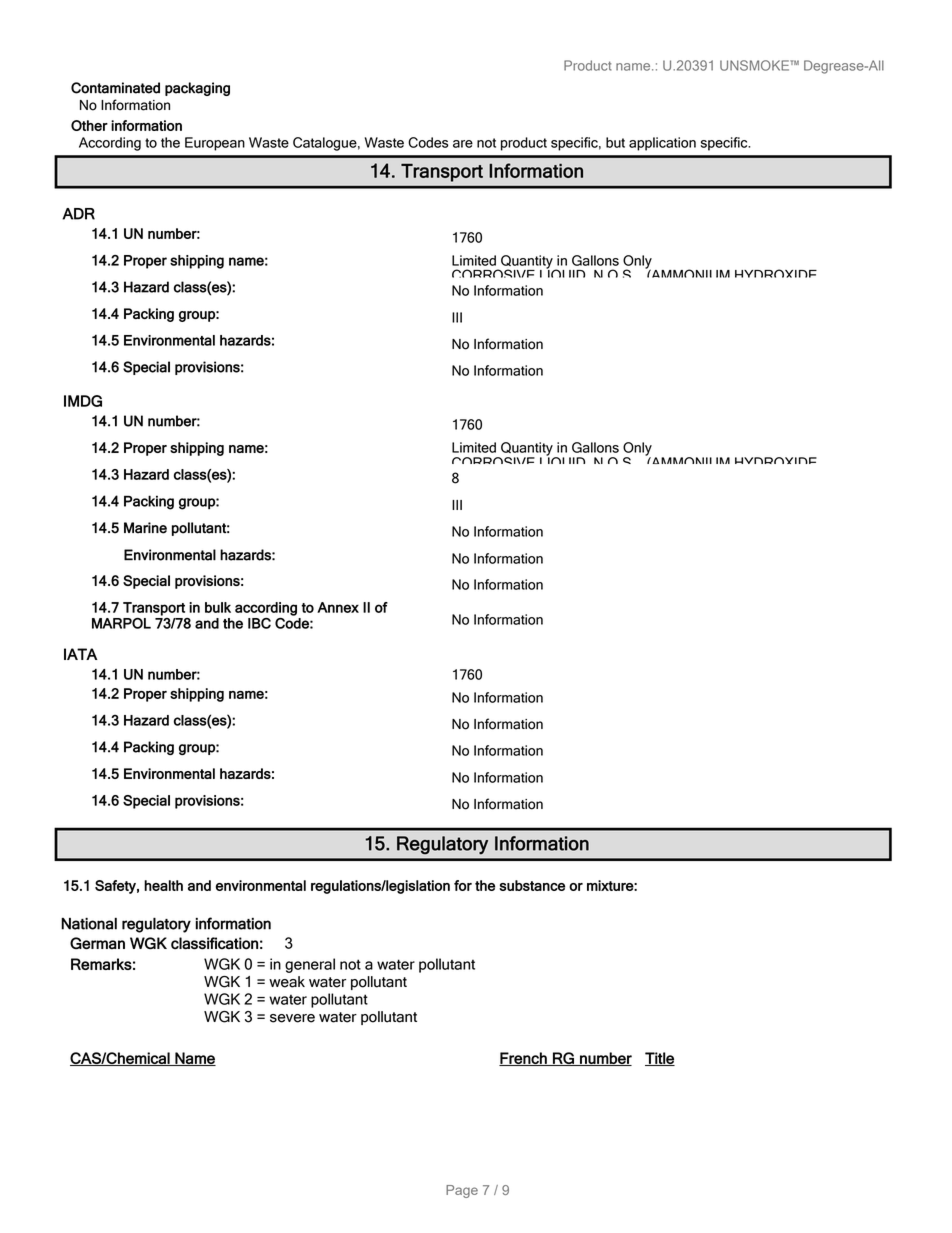 Image resolution: width=952 pixels, height=1233 pixels. I want to click on Contaminated, so click(115, 88).
